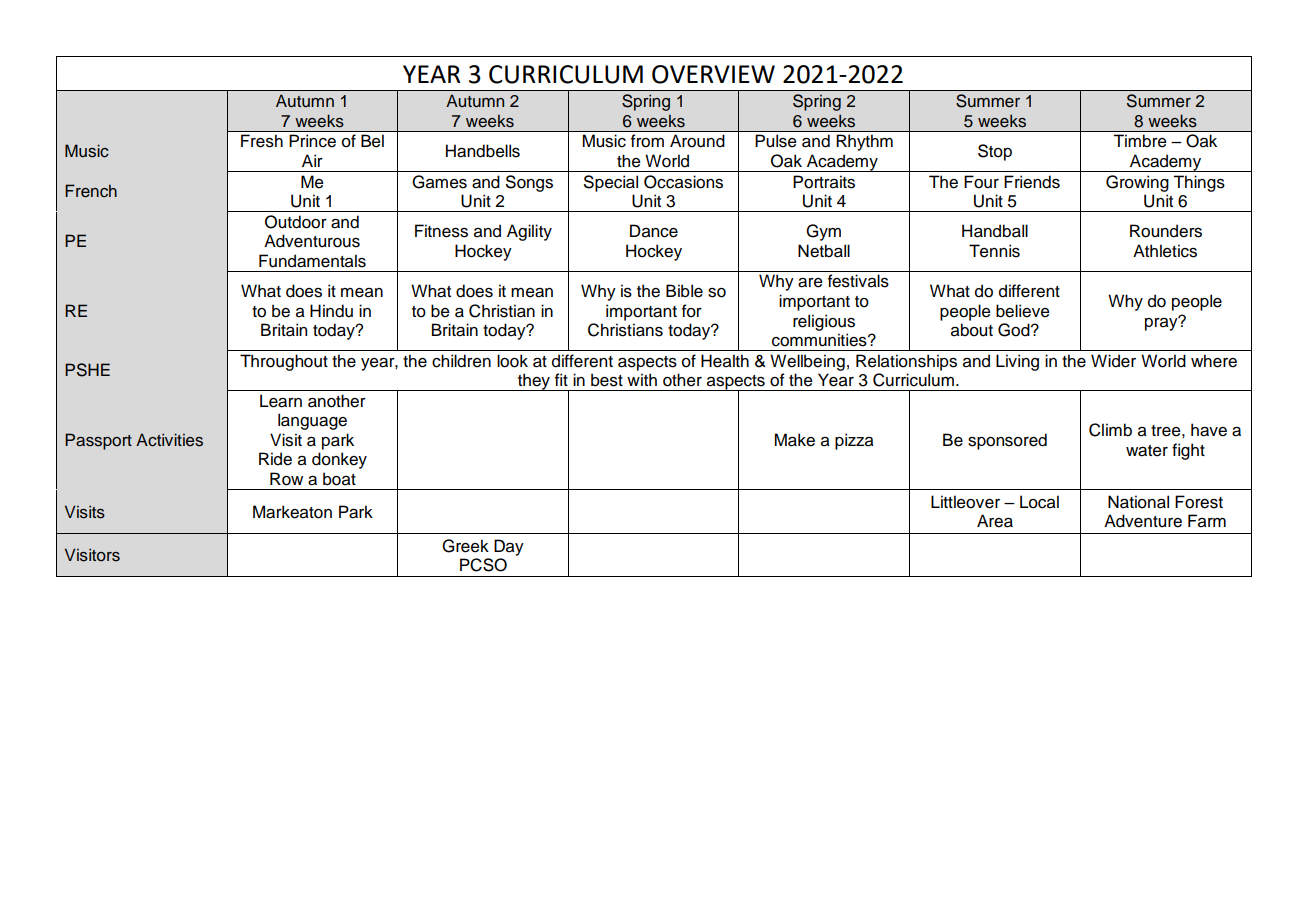 This screenshot has height=924, width=1307. Describe the element at coordinates (296, 222) in the screenshot. I see `Outdoor` at that location.
